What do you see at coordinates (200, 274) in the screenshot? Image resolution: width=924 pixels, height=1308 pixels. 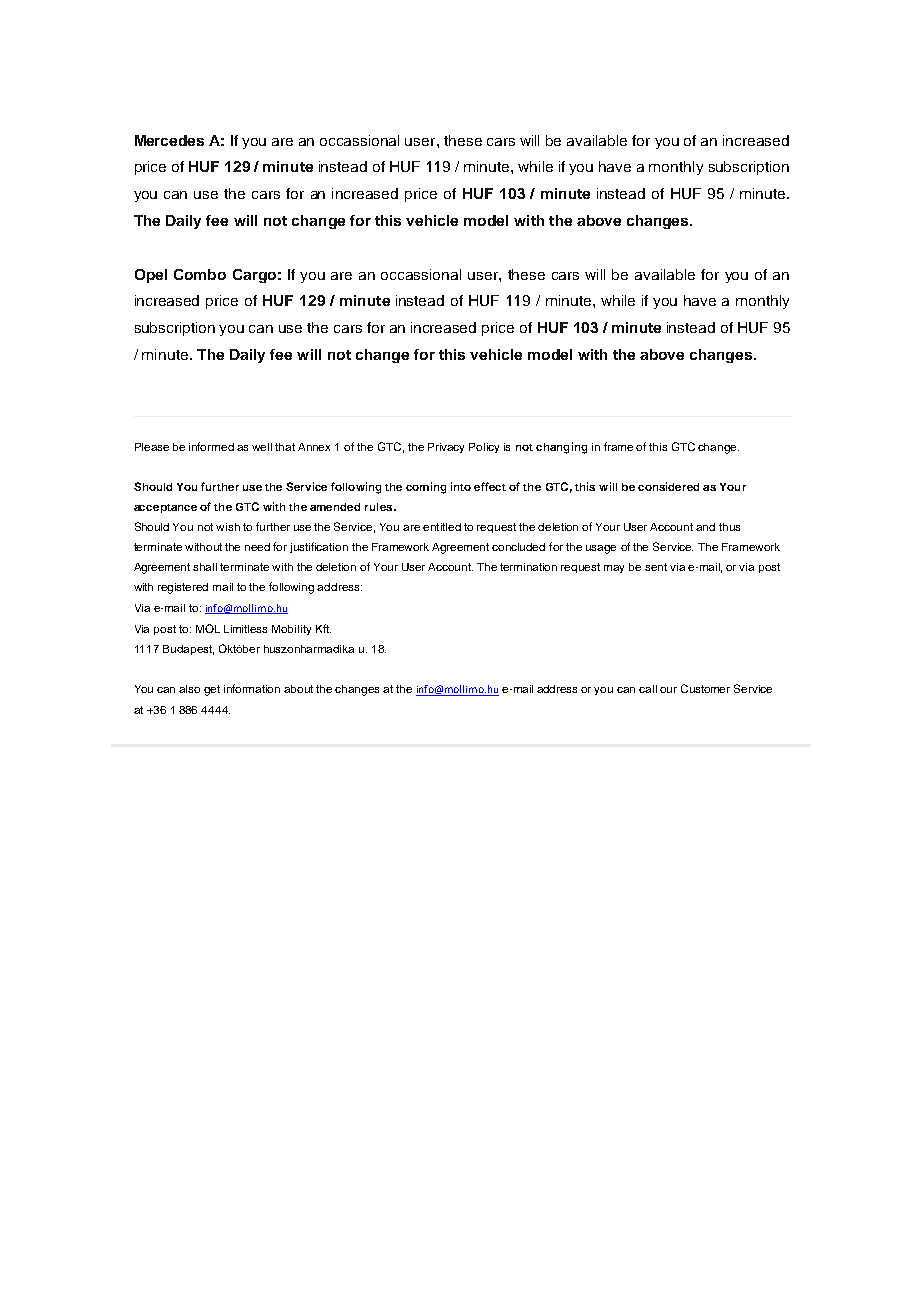 I see `Combo` at bounding box center [200, 274].
